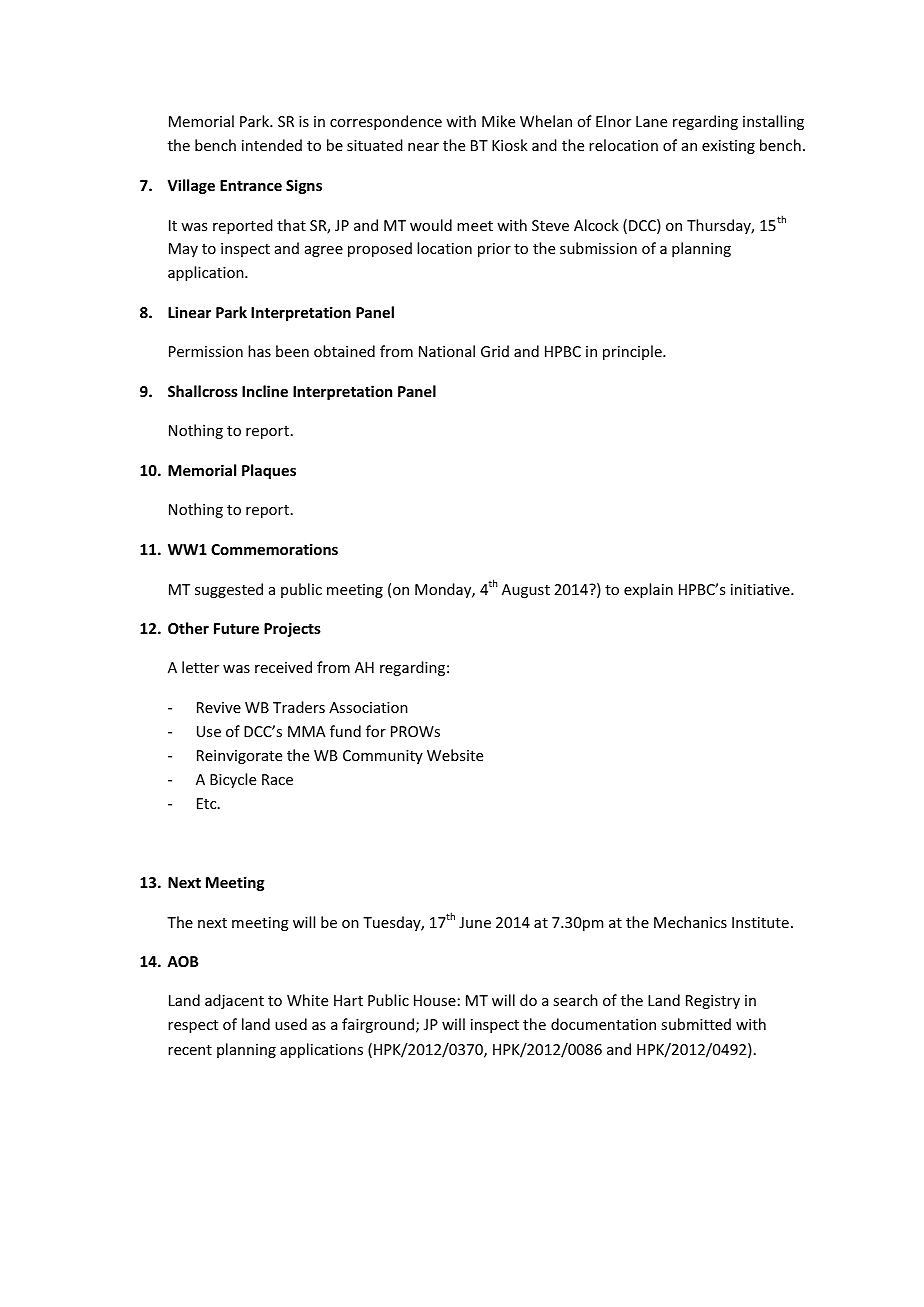 The height and width of the page is (1307, 924). What do you see at coordinates (239, 757) in the page?
I see `Reinvigorate` at bounding box center [239, 757].
